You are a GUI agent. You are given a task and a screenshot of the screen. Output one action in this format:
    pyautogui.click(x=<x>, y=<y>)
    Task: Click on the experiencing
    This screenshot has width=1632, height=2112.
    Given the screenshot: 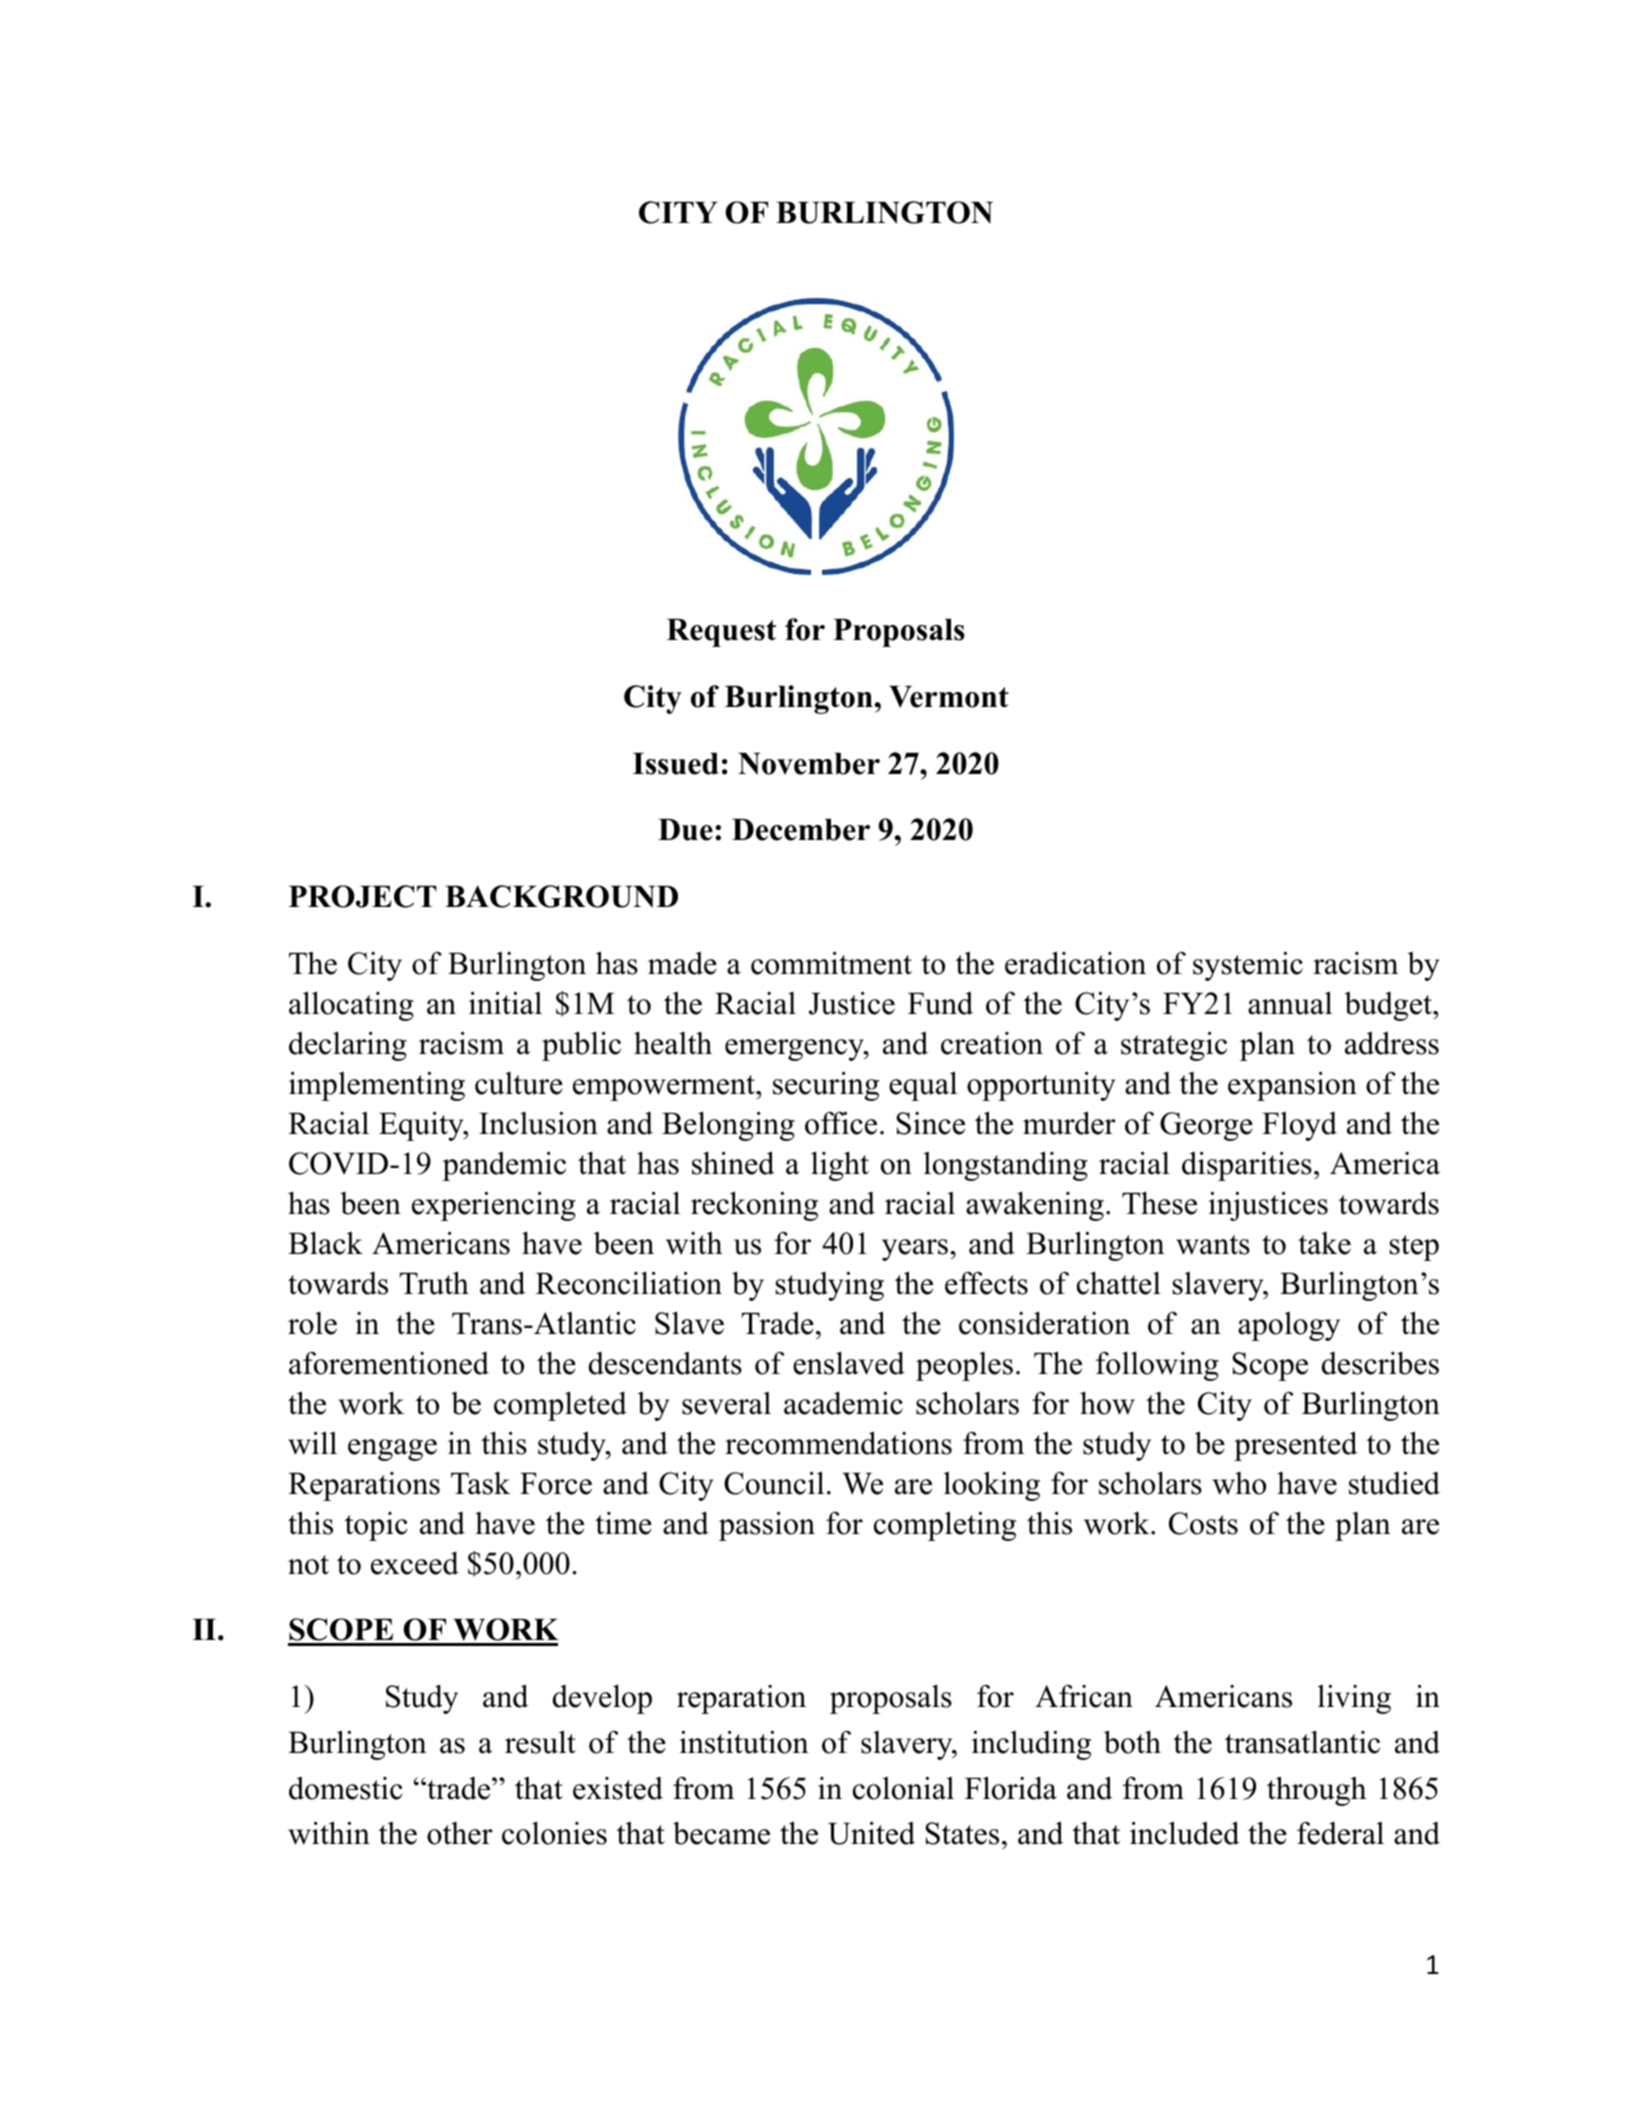 What is the action you would take?
    pyautogui.click(x=494, y=1206)
